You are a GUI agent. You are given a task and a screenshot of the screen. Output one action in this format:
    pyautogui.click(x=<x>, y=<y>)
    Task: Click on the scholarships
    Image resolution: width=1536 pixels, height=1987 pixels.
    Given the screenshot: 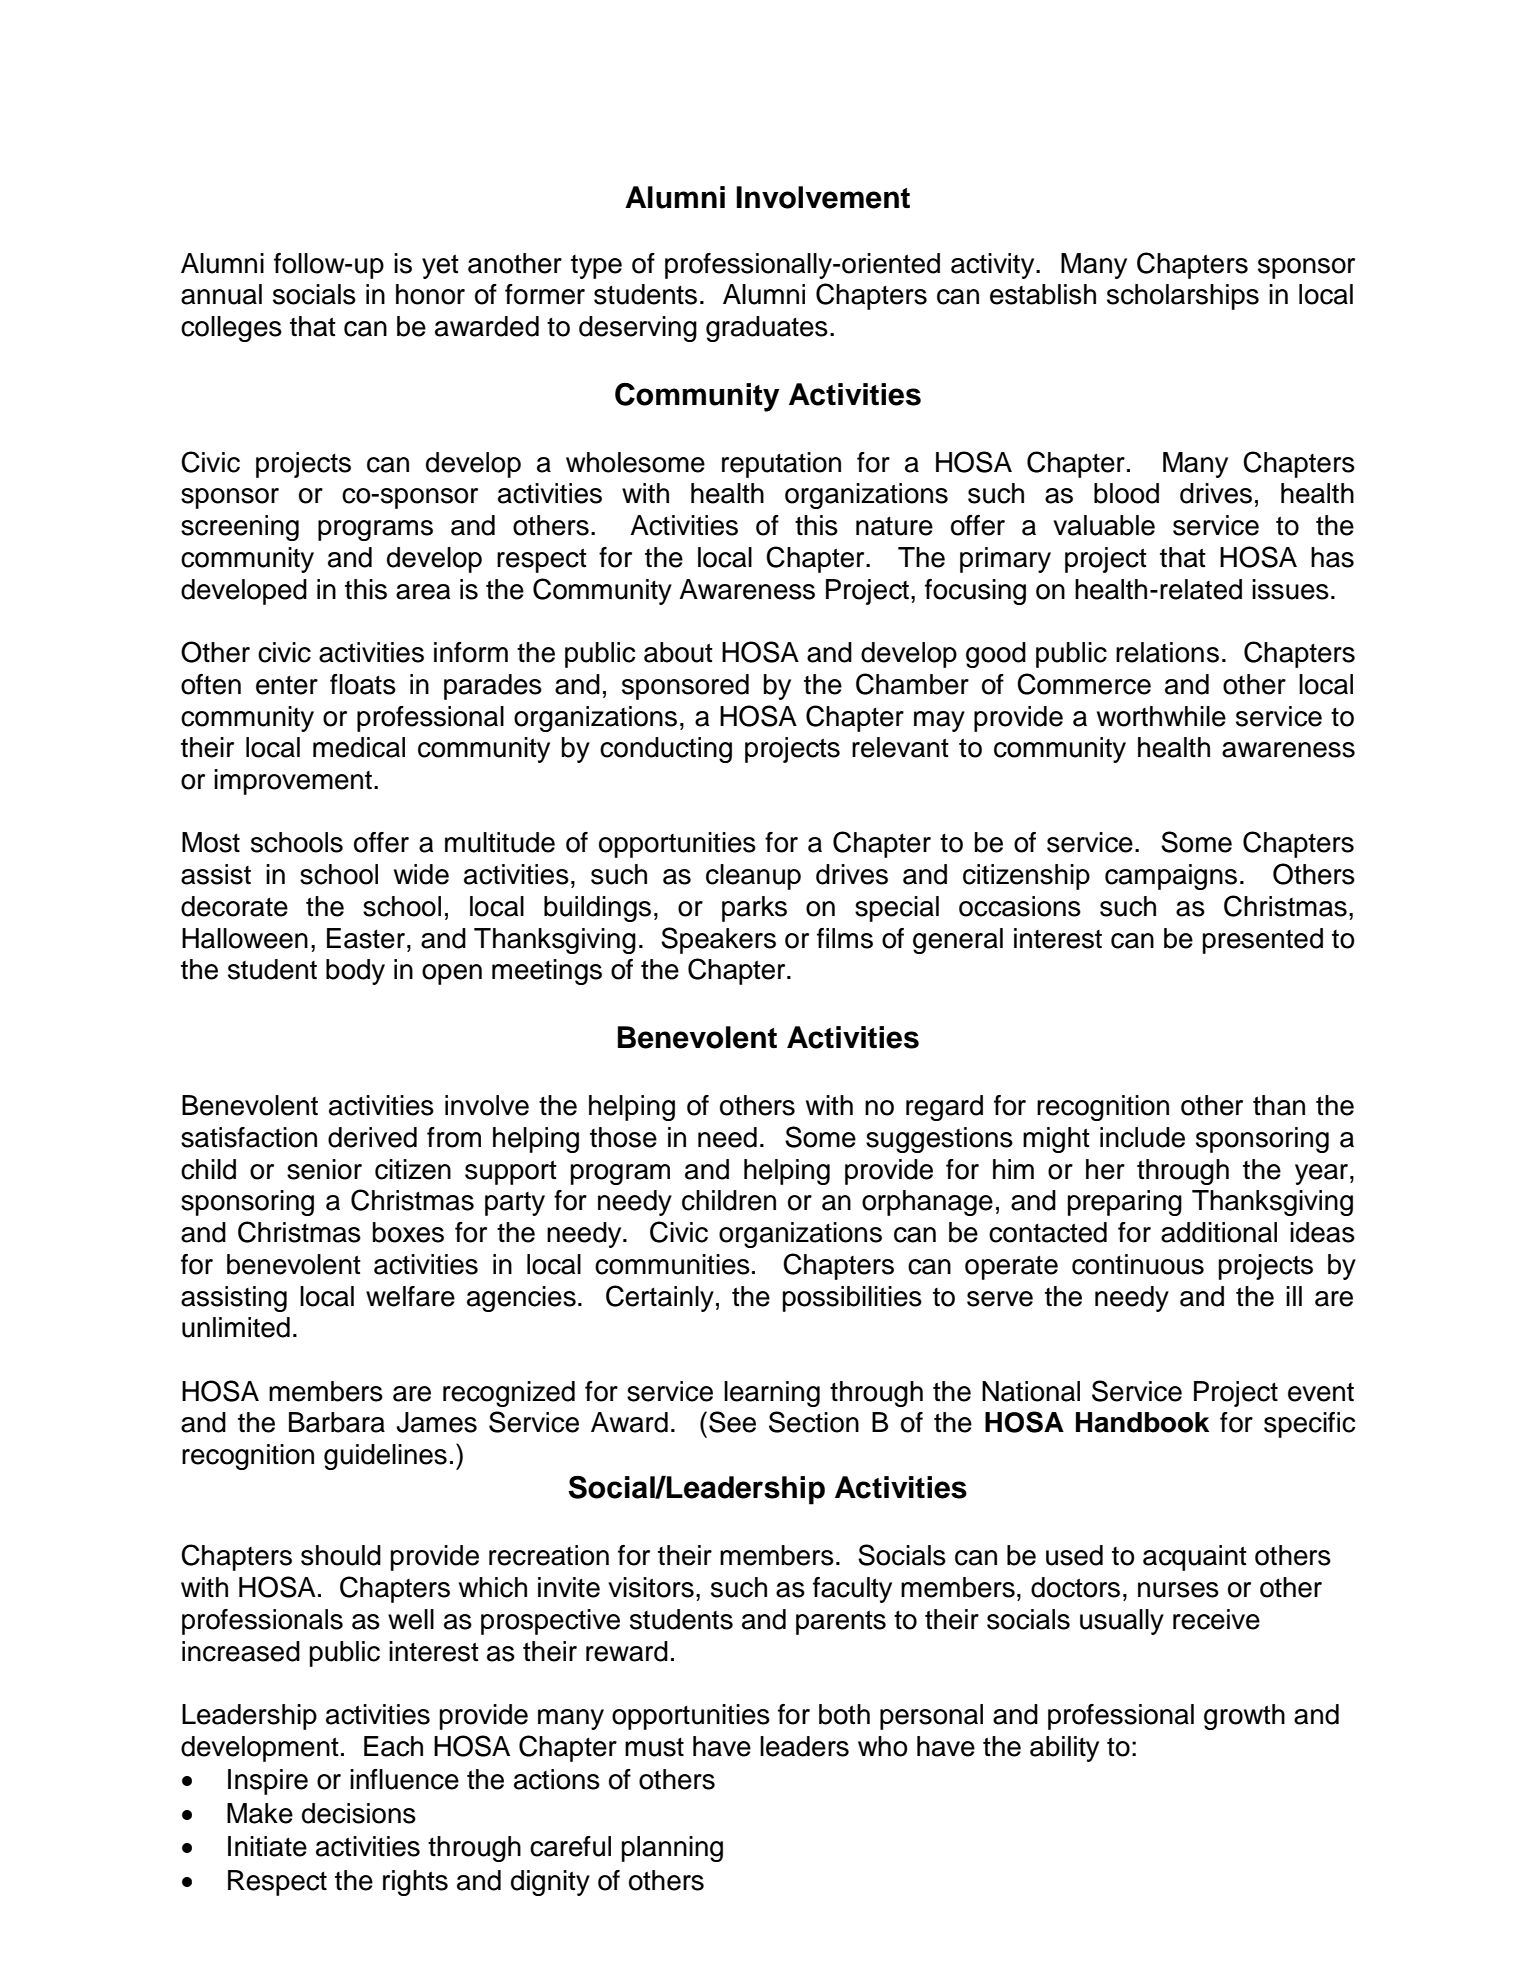 What is the action you would take?
    pyautogui.click(x=1183, y=297)
